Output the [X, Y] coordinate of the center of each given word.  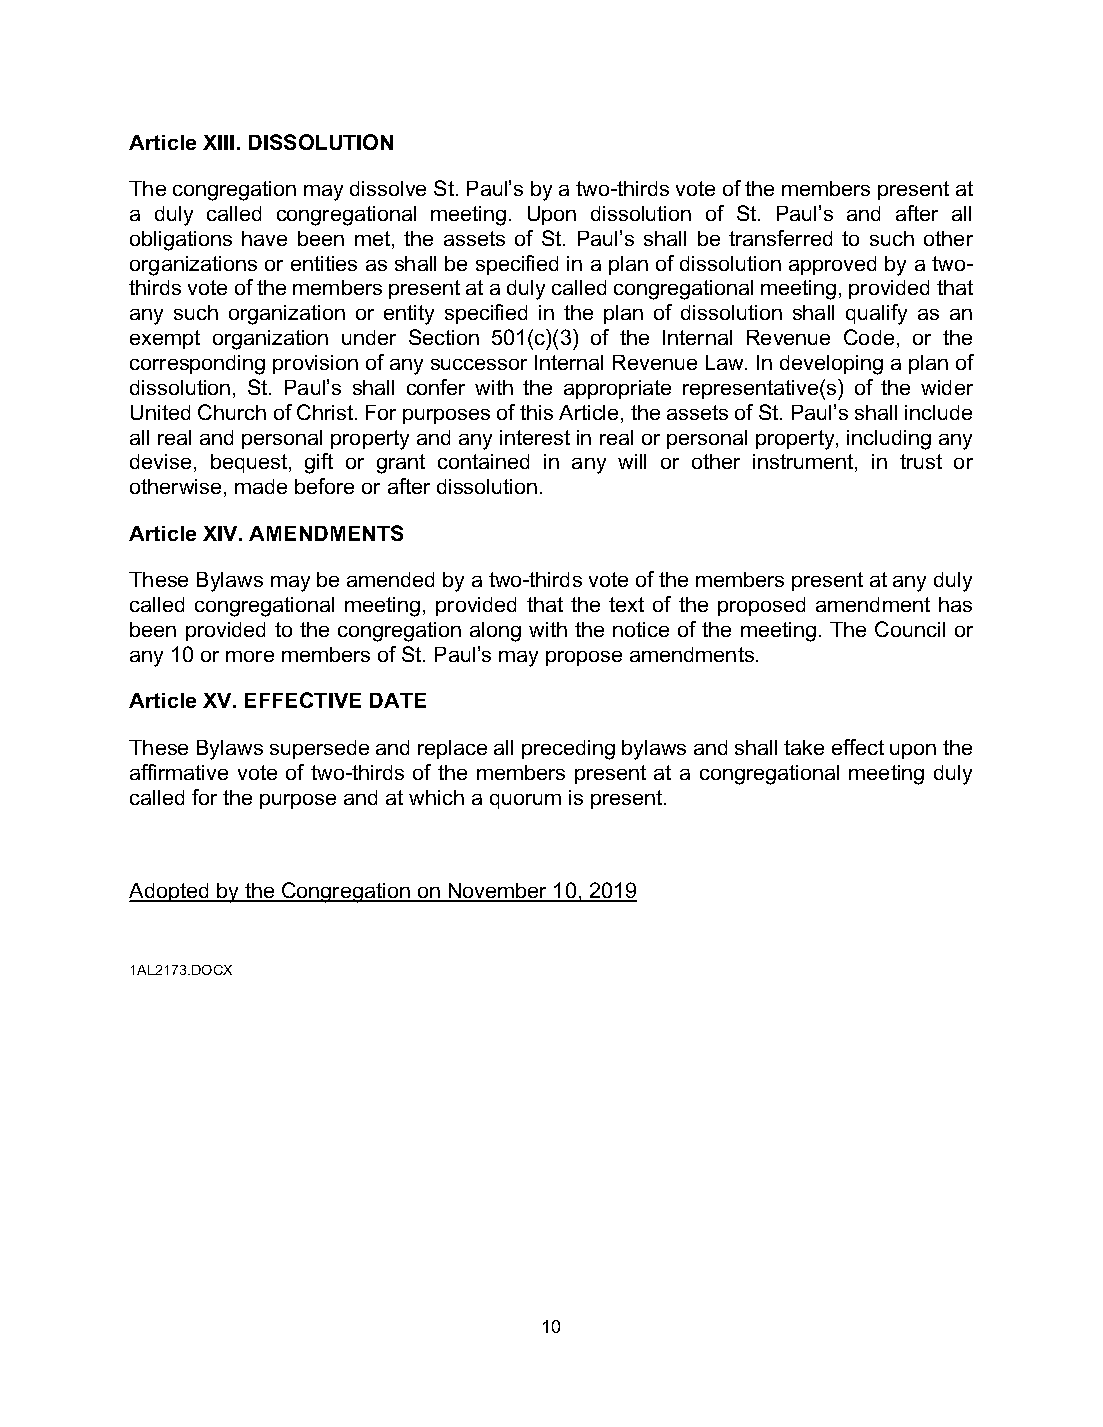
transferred [780, 238]
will [632, 461]
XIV [221, 533]
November [498, 892]
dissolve [388, 188]
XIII [218, 142]
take [804, 747]
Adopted [170, 892]
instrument [804, 463]
